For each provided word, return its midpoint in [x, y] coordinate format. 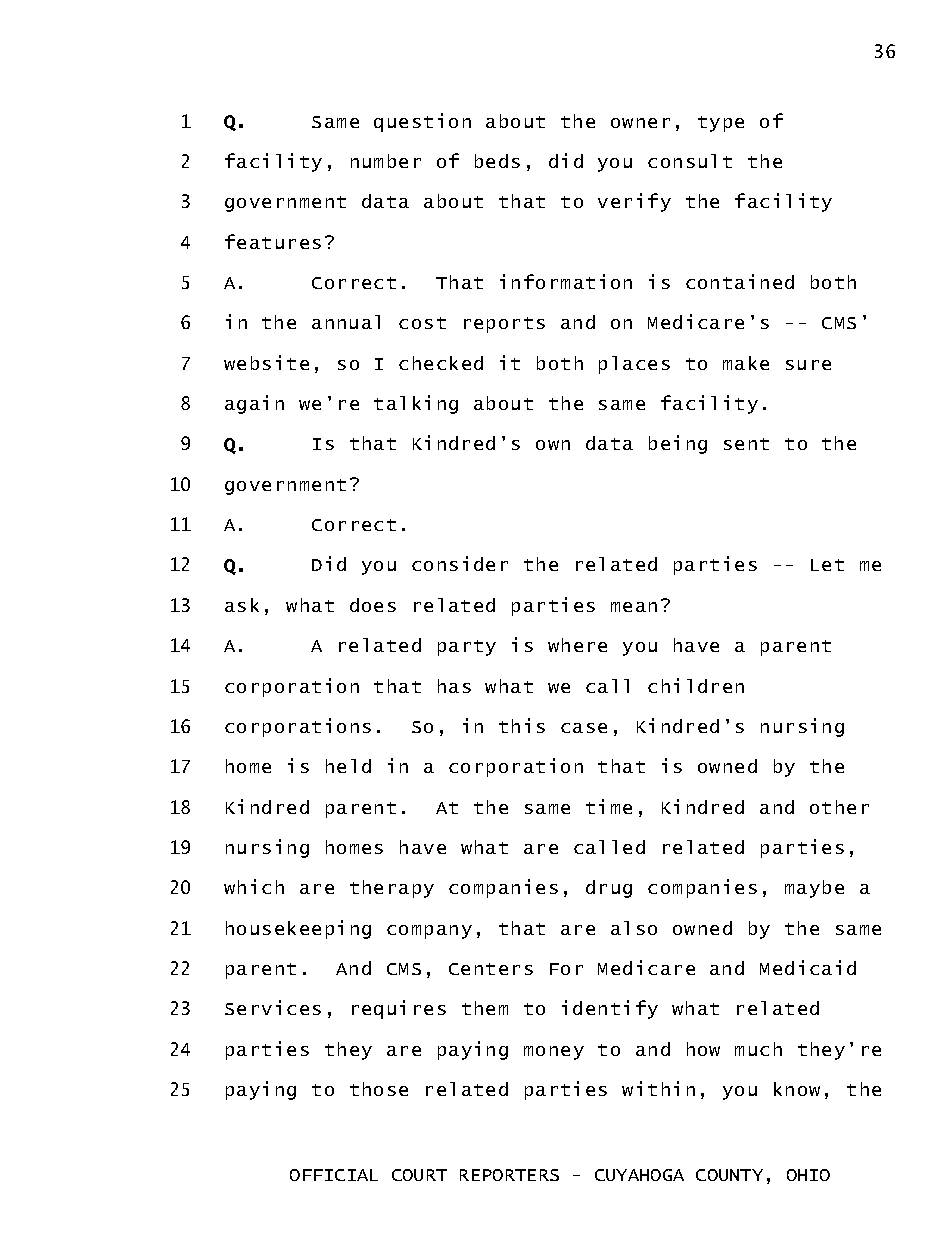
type [721, 124]
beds [497, 161]
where [577, 645]
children [696, 685]
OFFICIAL [334, 1175]
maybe [814, 889]
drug [609, 889]
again [254, 404]
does [373, 605]
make [746, 363]
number [386, 161]
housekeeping [298, 929]
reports [504, 325]
